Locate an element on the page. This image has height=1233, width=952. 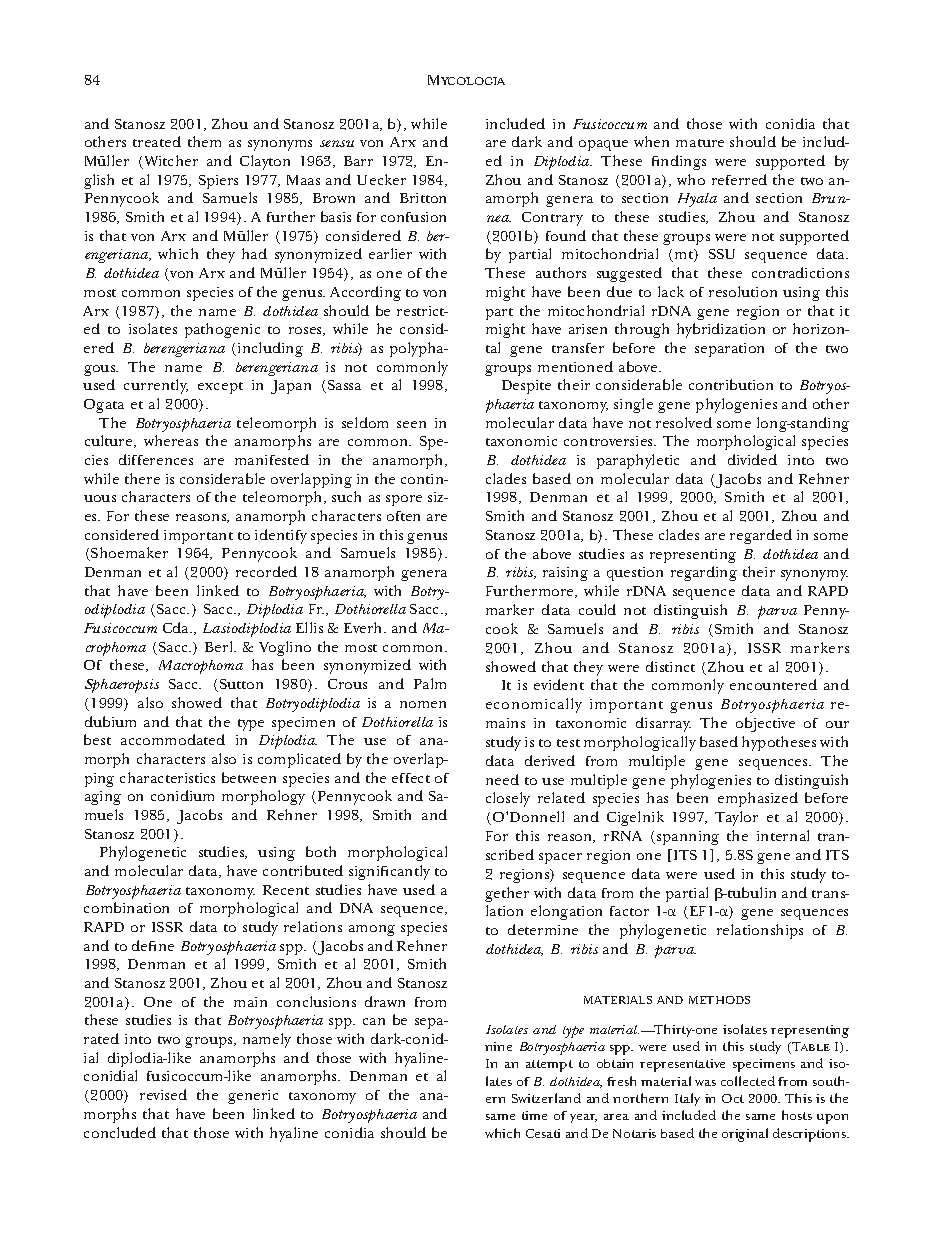
objective is located at coordinates (765, 724).
